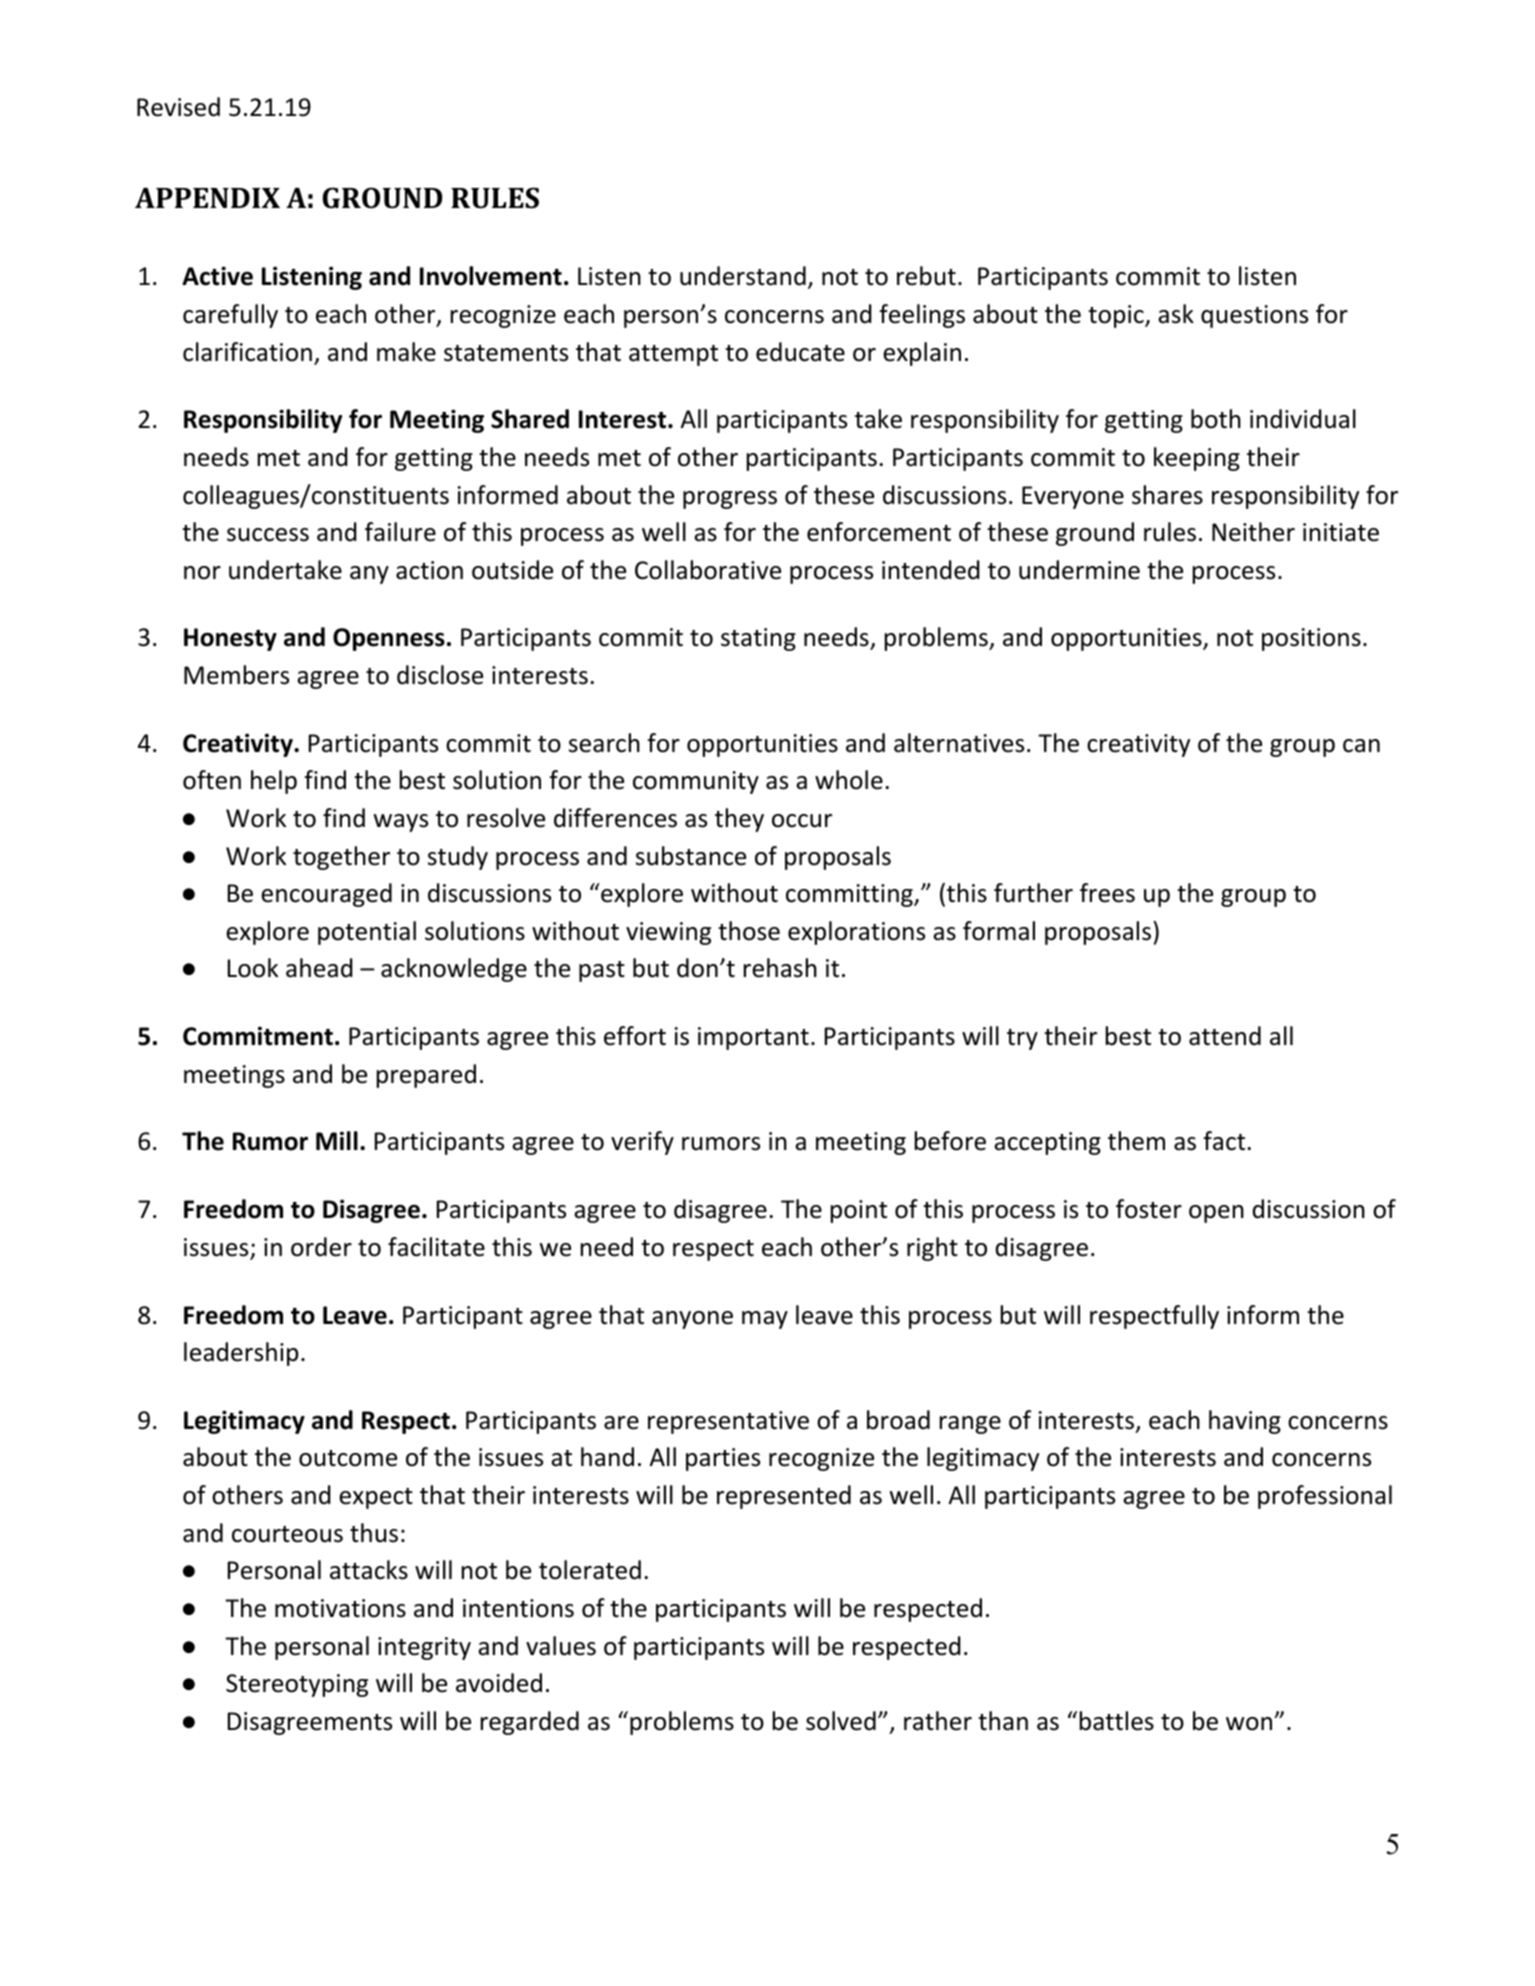  What do you see at coordinates (743, 276) in the image?
I see `understand` at bounding box center [743, 276].
